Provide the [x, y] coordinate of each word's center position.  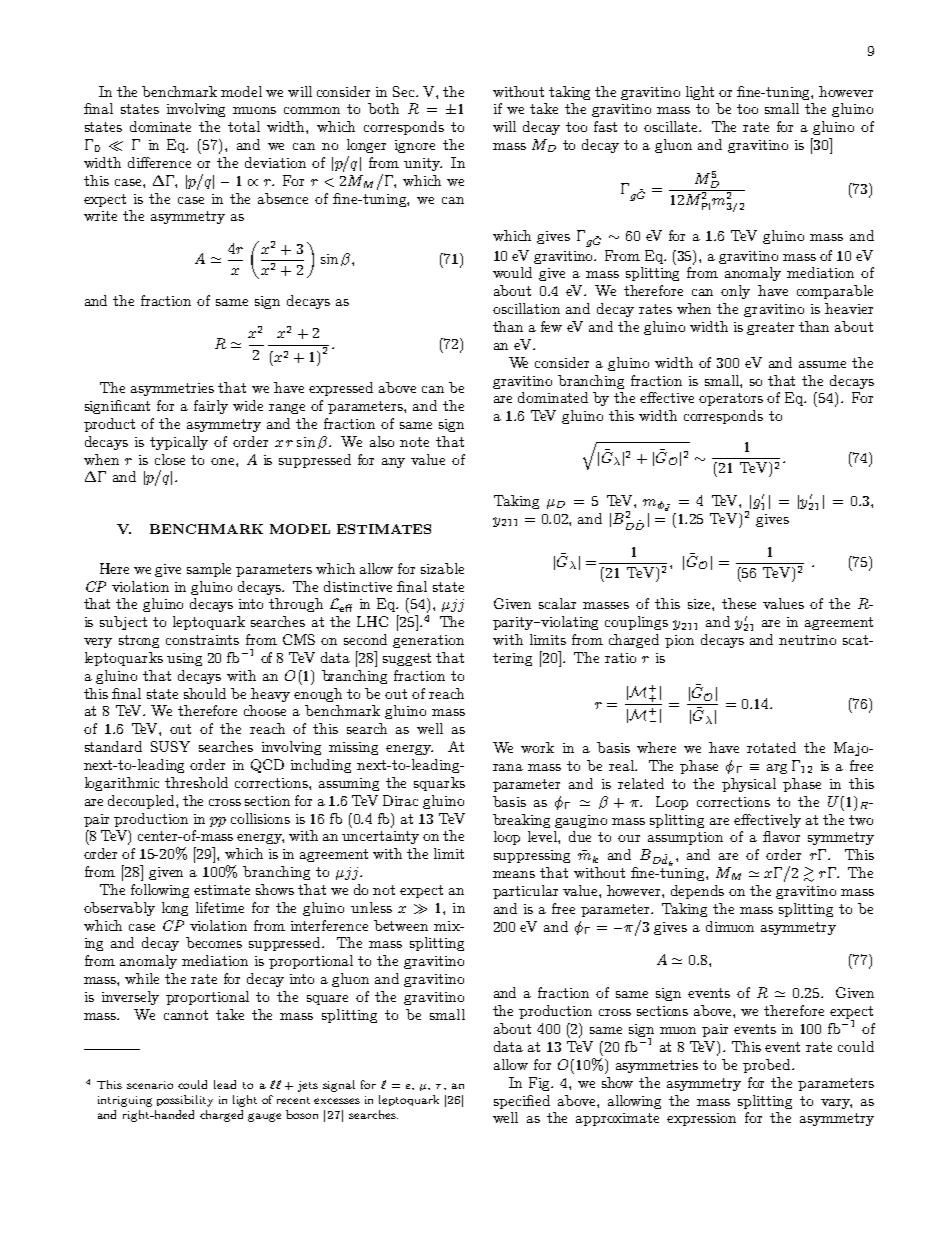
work [537, 747]
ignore [415, 146]
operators [731, 399]
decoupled [142, 802]
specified [522, 1102]
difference [159, 162]
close [170, 459]
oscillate [672, 126]
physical [749, 785]
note [414, 442]
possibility [185, 1101]
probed [768, 1066]
